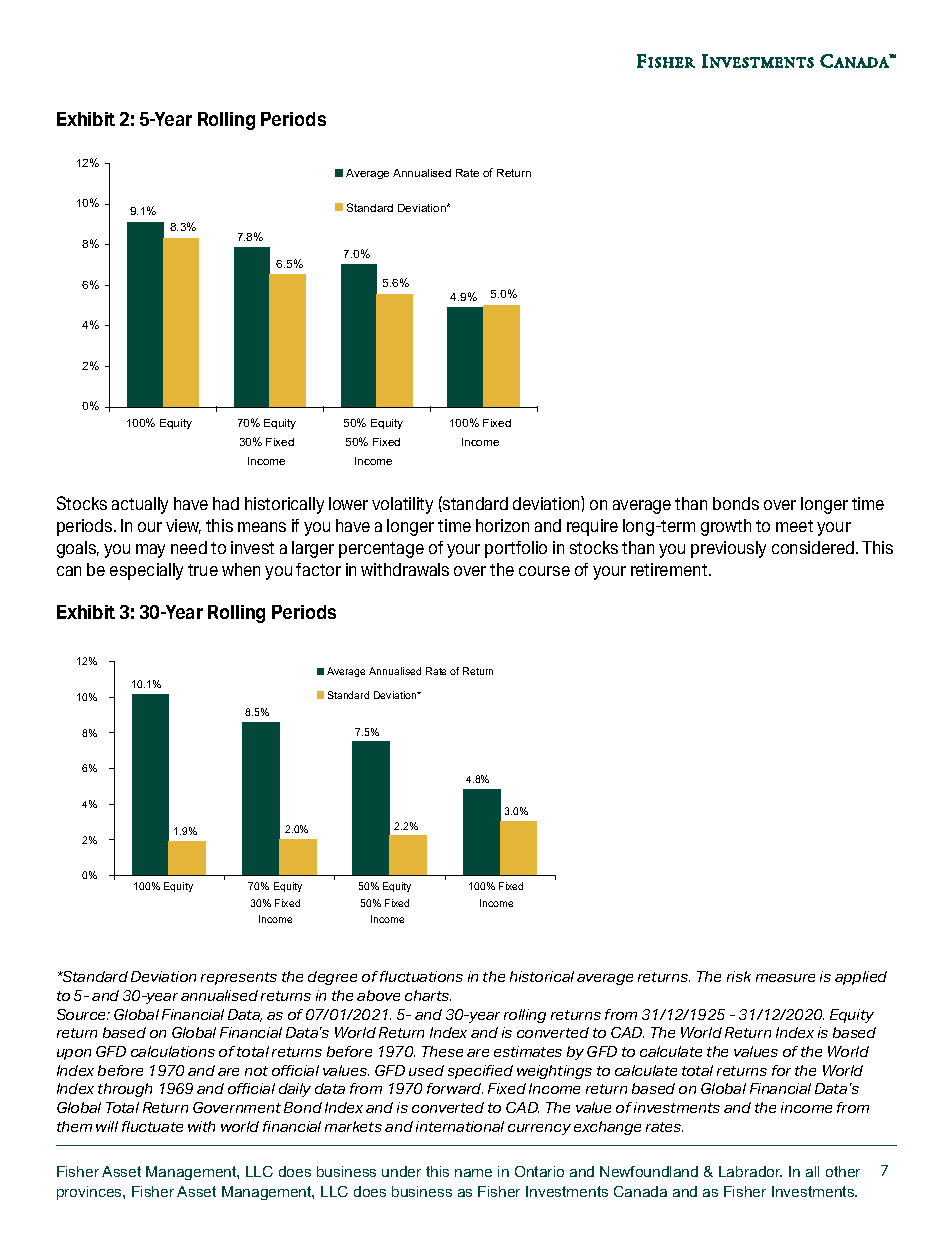 This image has height=1233, width=952. Describe the element at coordinates (421, 976) in the image. I see `fluctuations` at that location.
